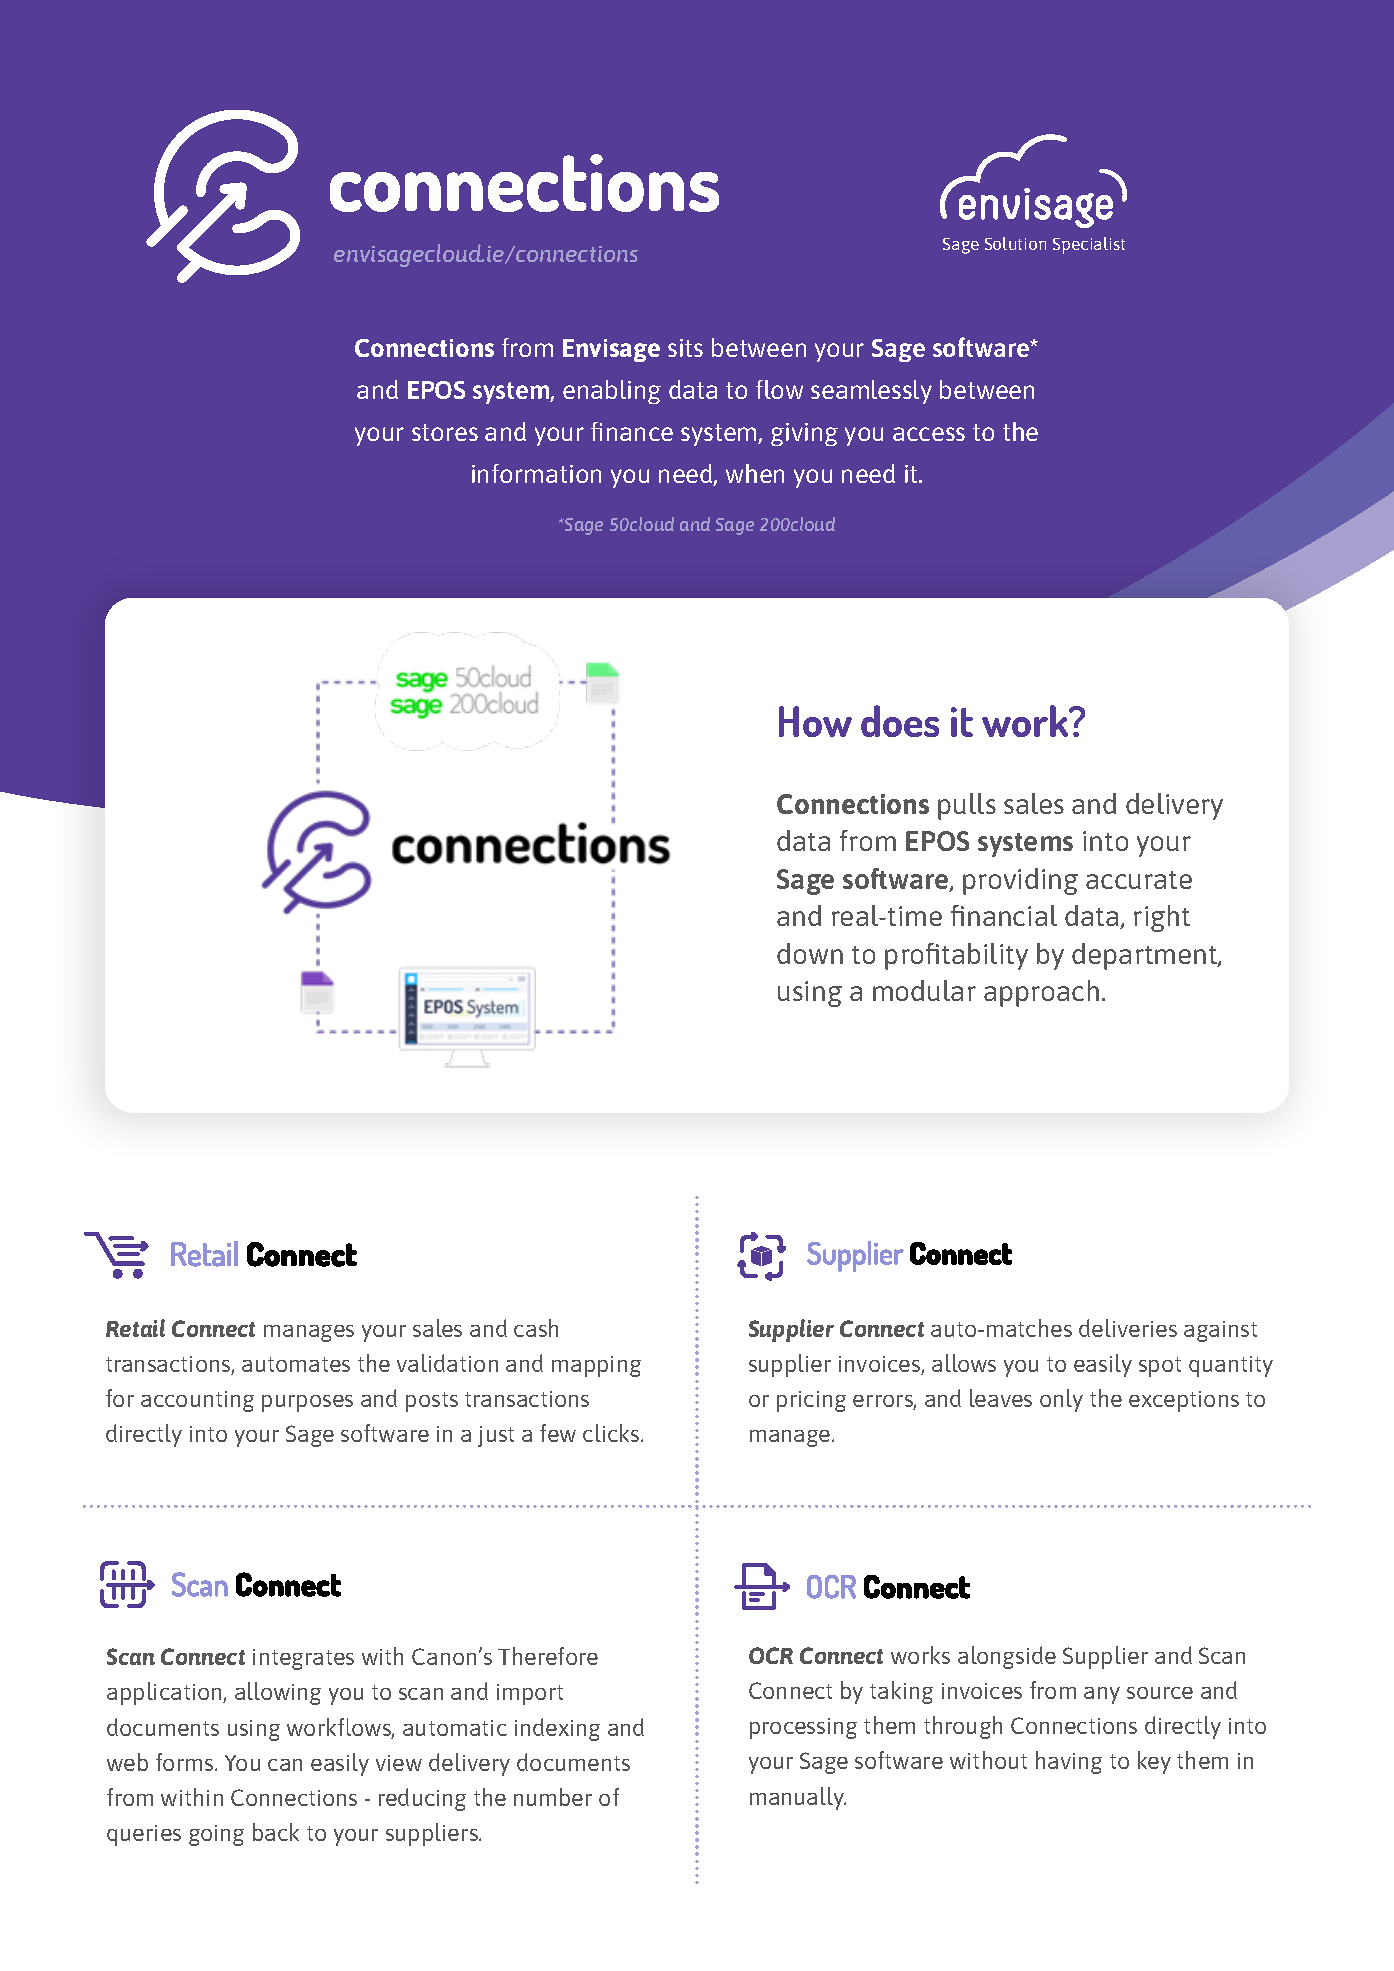 Image resolution: width=1394 pixels, height=1971 pixels. I want to click on sits, so click(685, 348).
